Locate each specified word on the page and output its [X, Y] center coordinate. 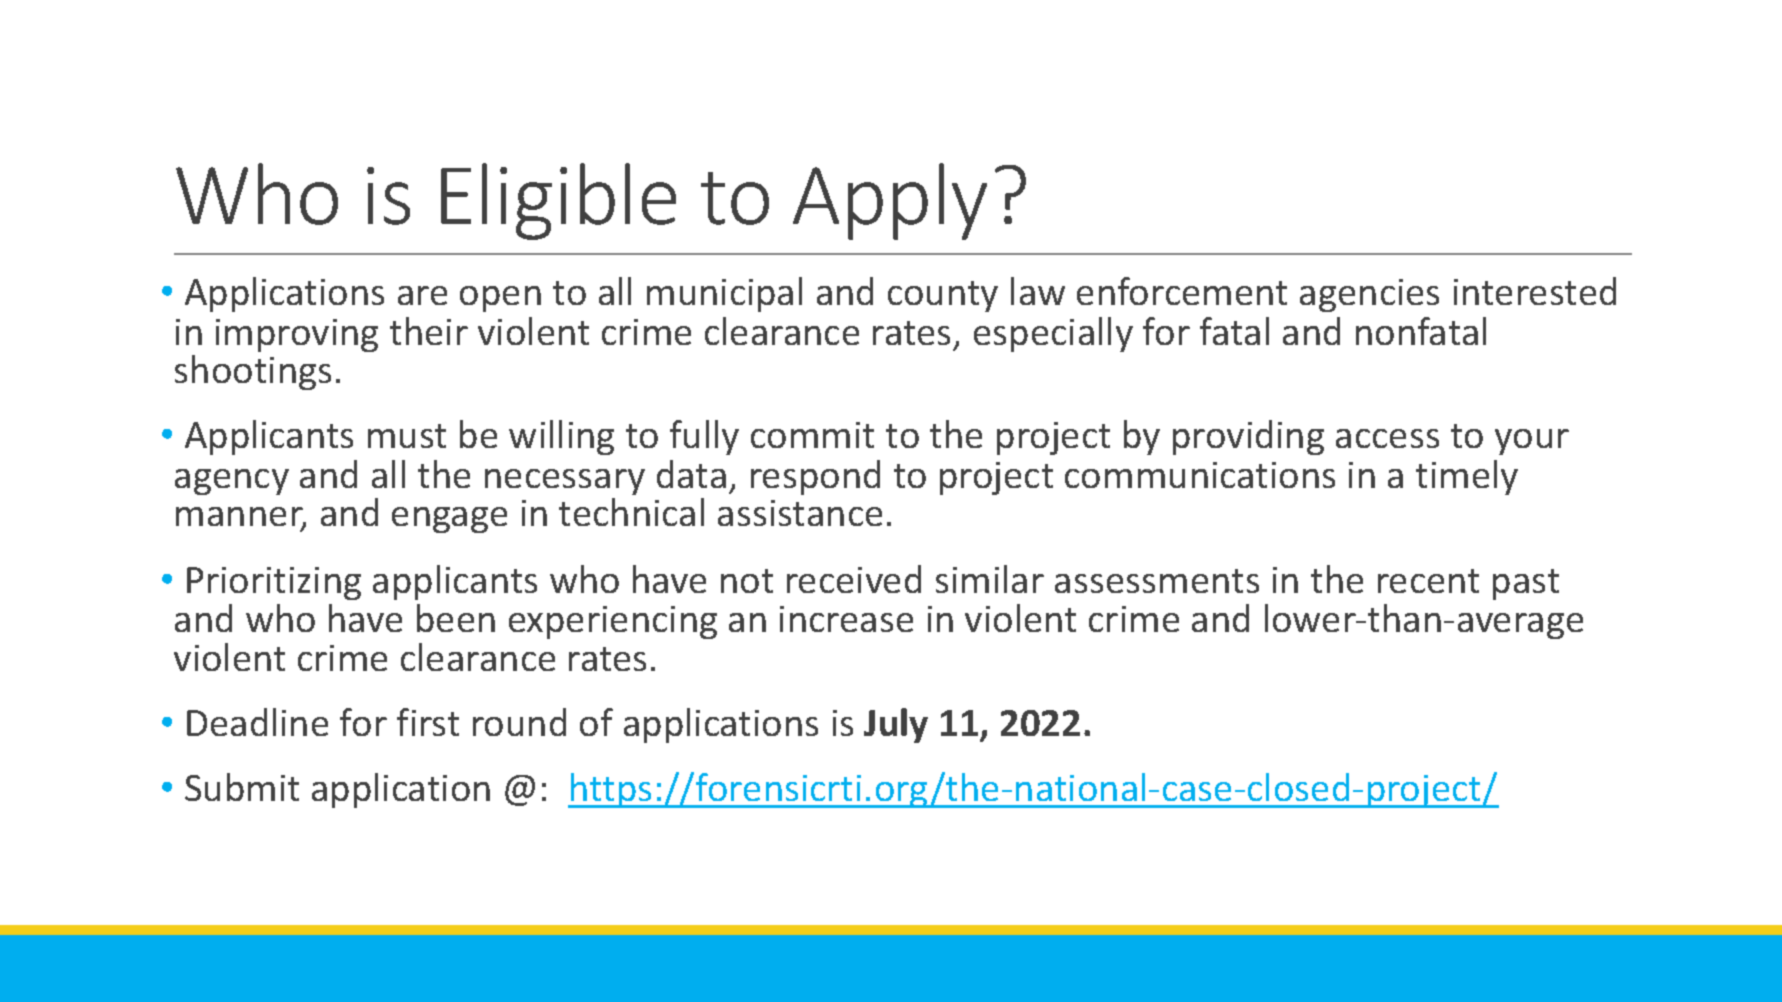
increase [846, 619]
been [456, 618]
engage [449, 520]
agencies [1369, 295]
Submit [242, 787]
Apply [890, 201]
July [896, 725]
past [1526, 584]
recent [1428, 581]
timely [1467, 477]
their [429, 331]
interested [1535, 291]
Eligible [558, 201]
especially [1053, 334]
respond [815, 477]
